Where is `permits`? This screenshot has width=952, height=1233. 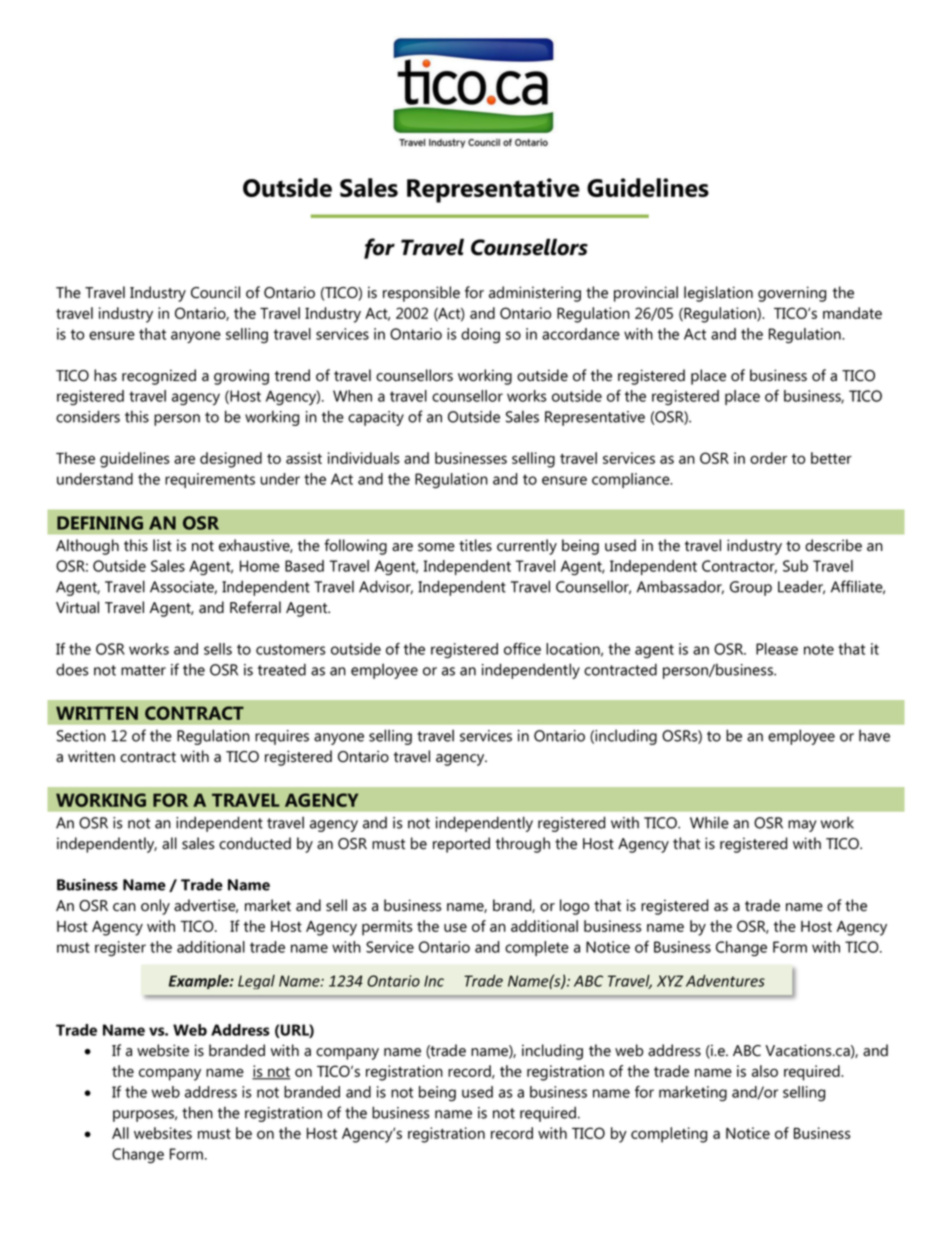 permits is located at coordinates (387, 928).
